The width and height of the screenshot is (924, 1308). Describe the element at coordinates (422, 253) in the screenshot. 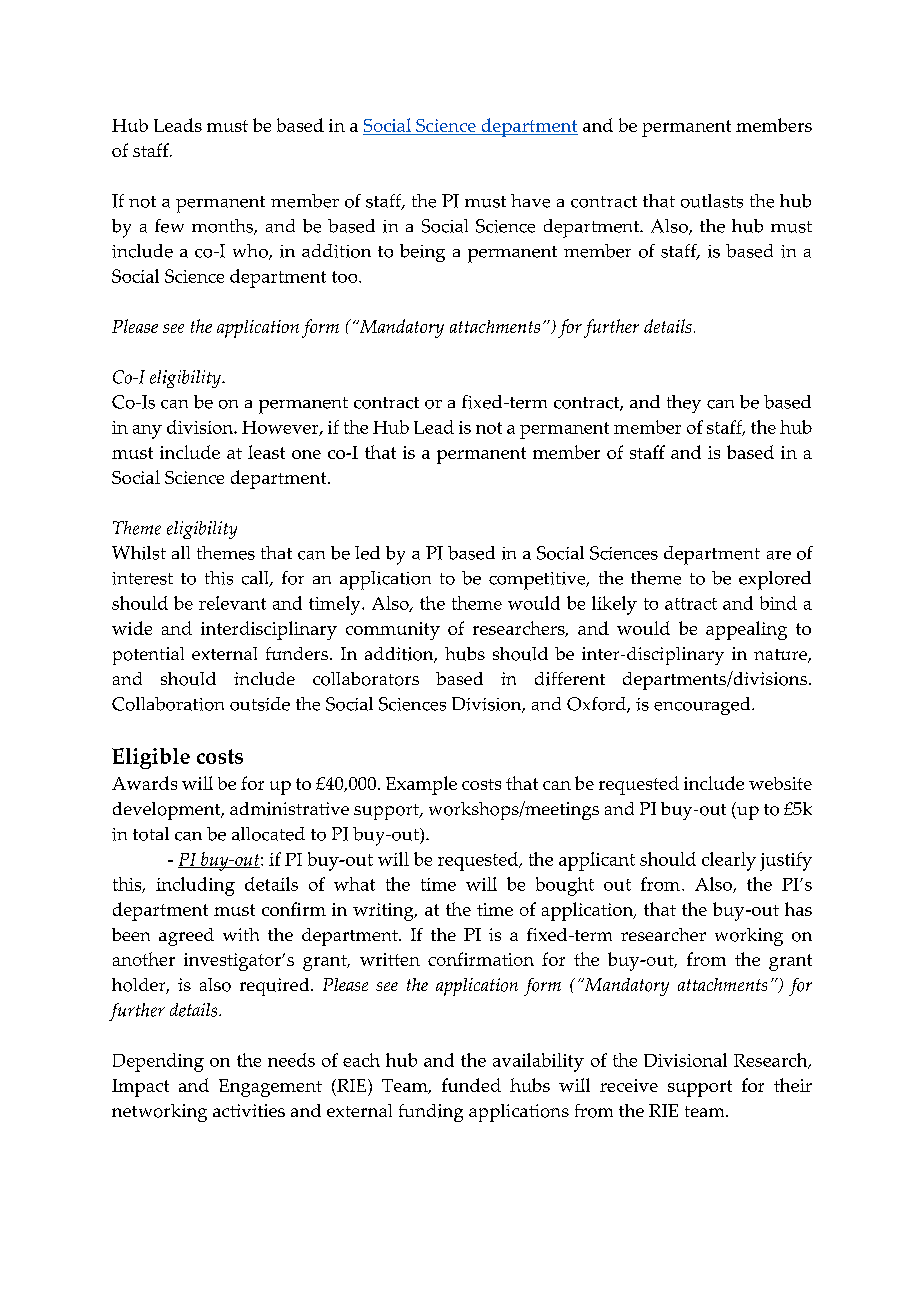

I see `being` at that location.
